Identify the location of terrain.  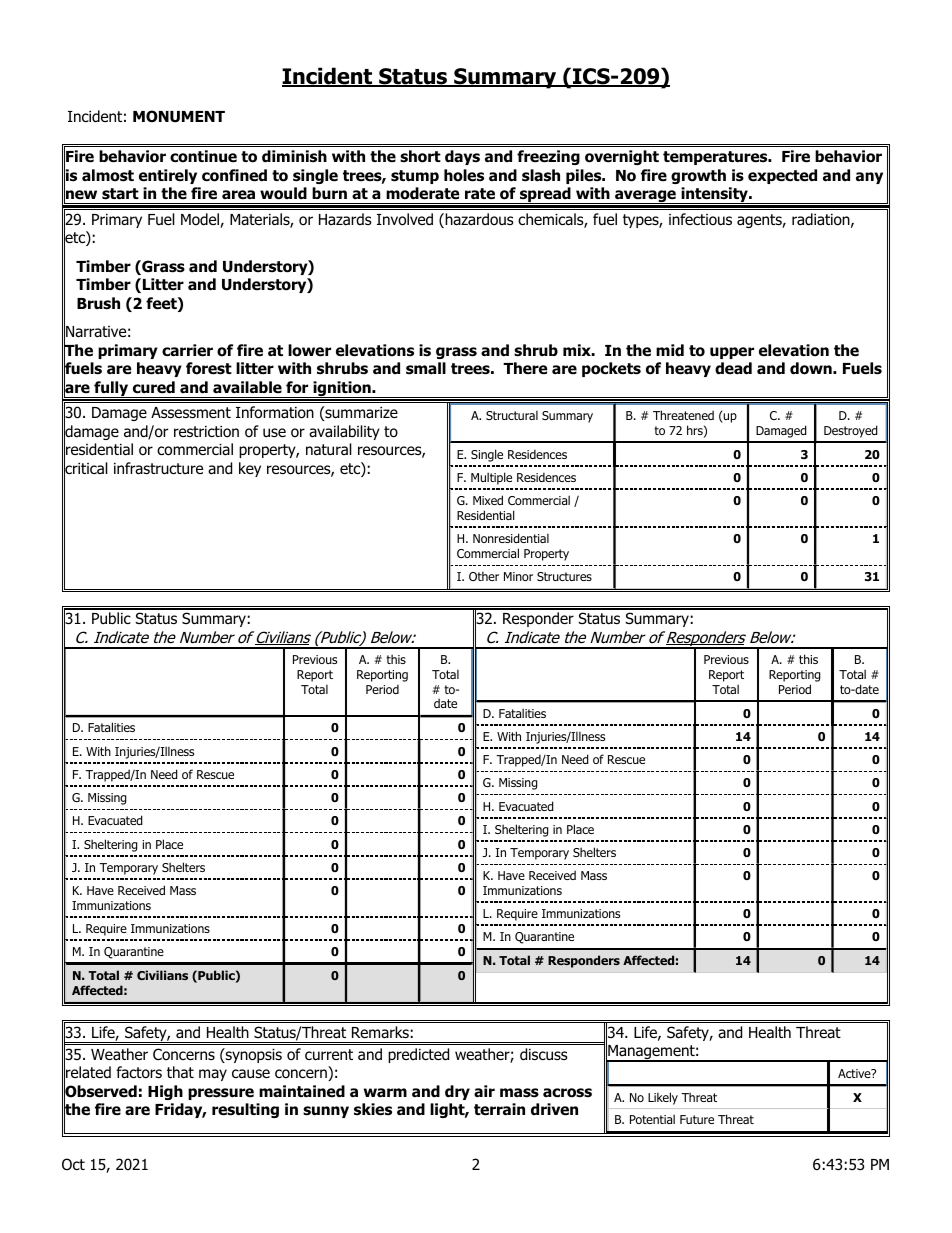
(499, 1109).
